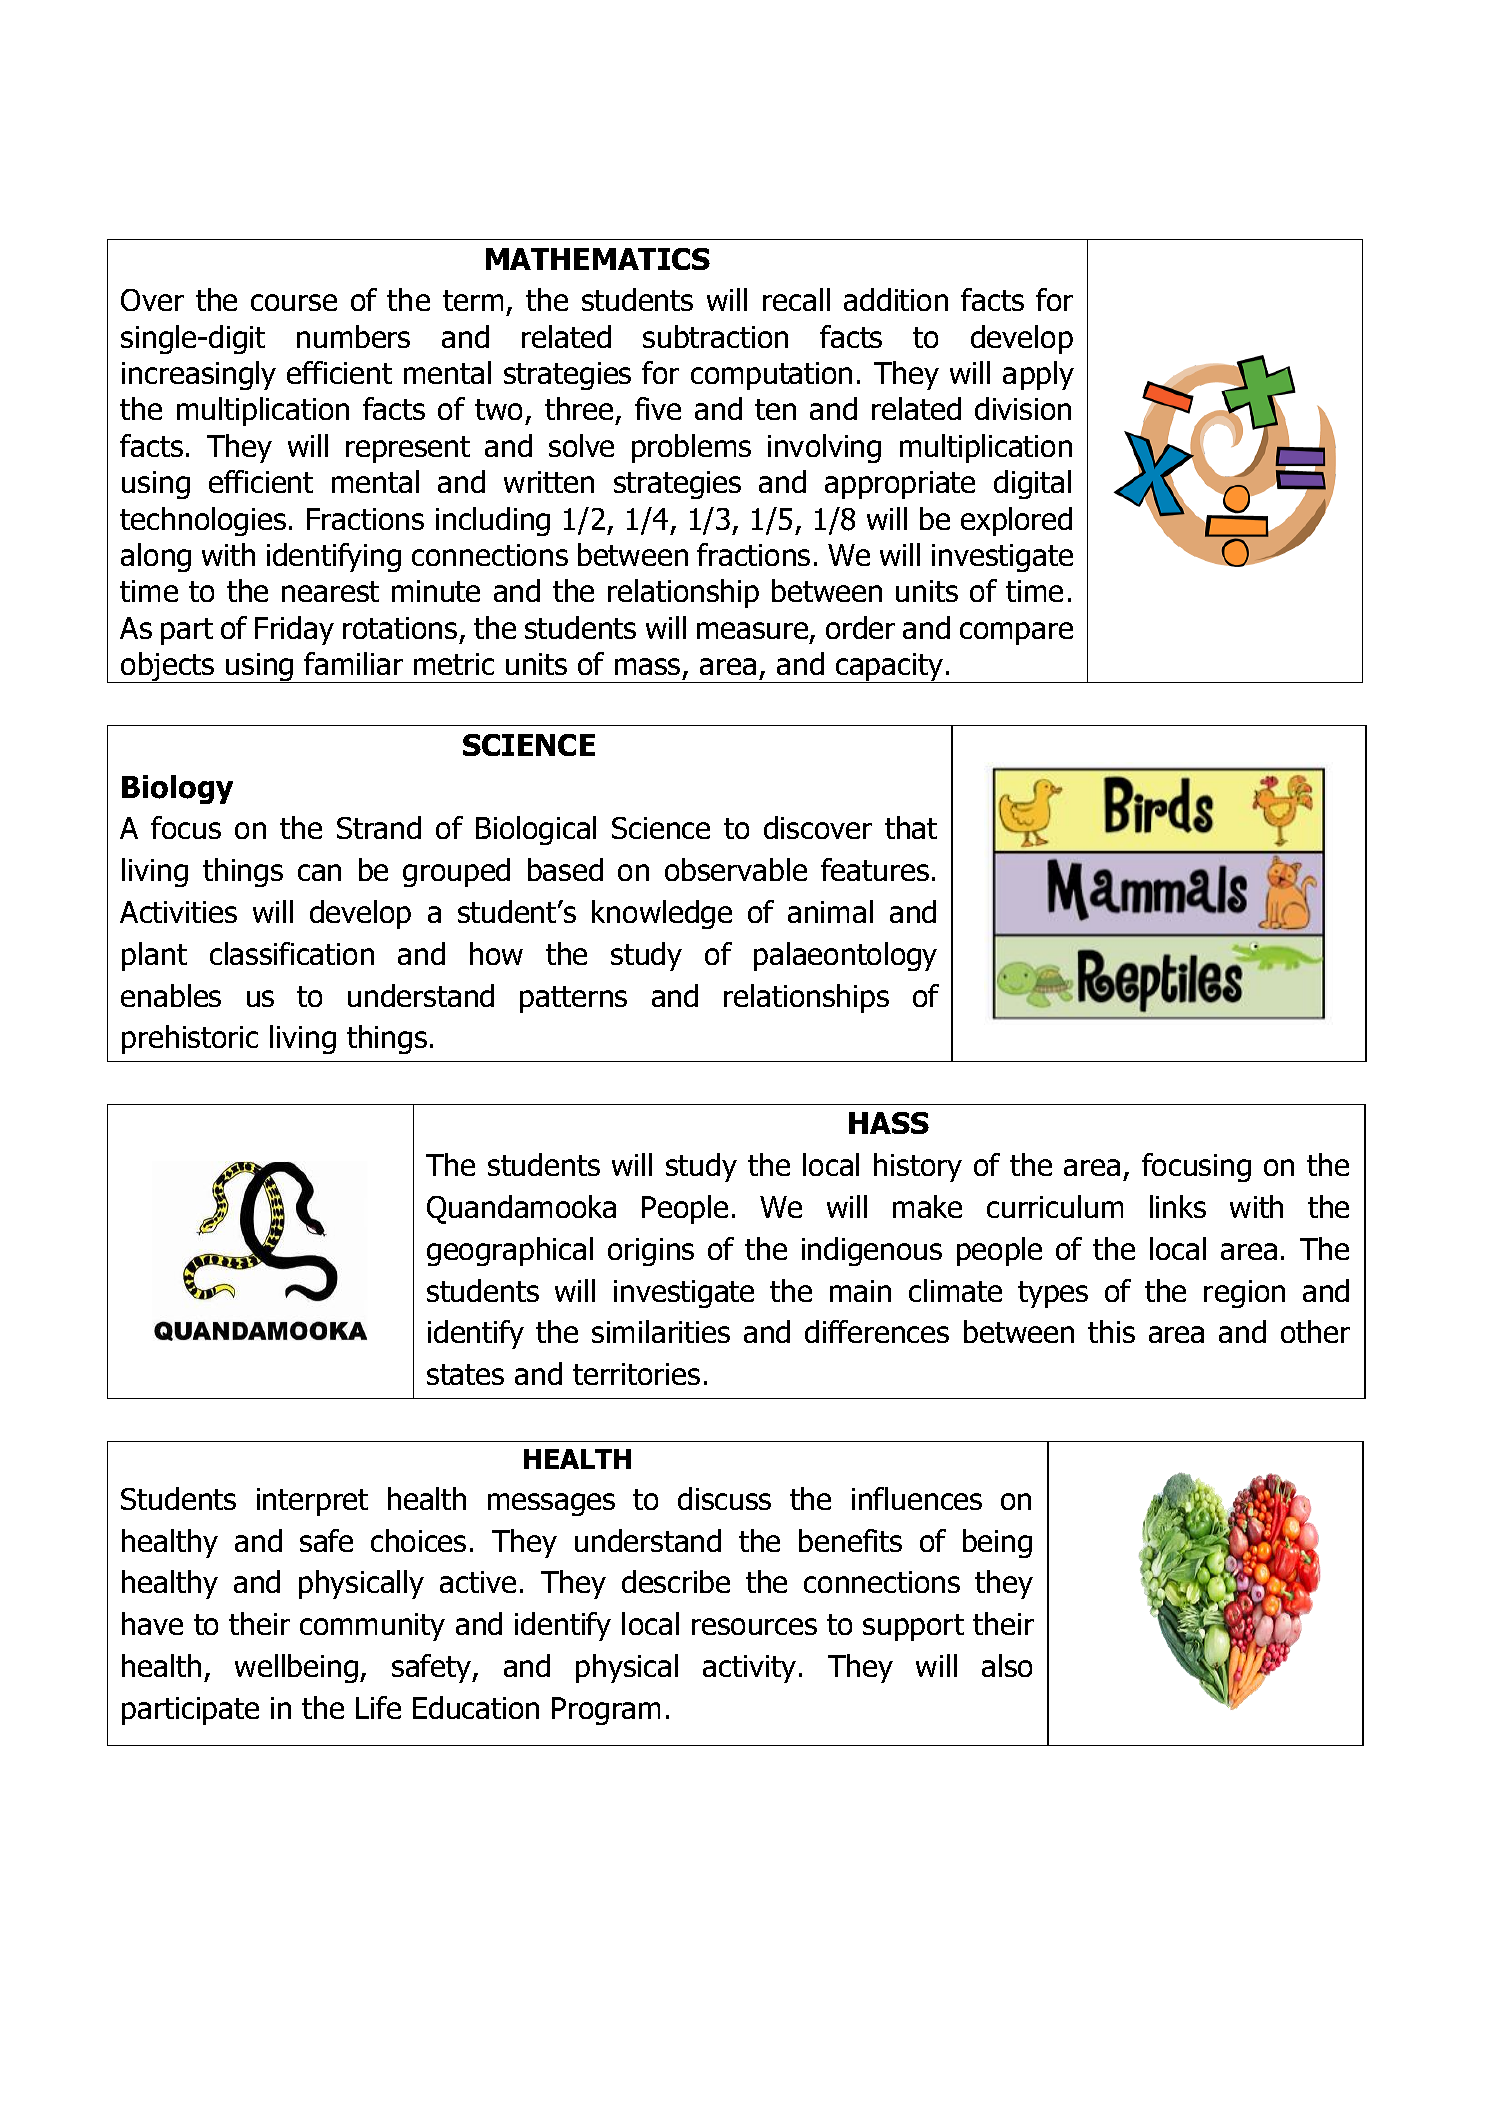  Describe the element at coordinates (754, 632) in the document. I see `measure` at that location.
